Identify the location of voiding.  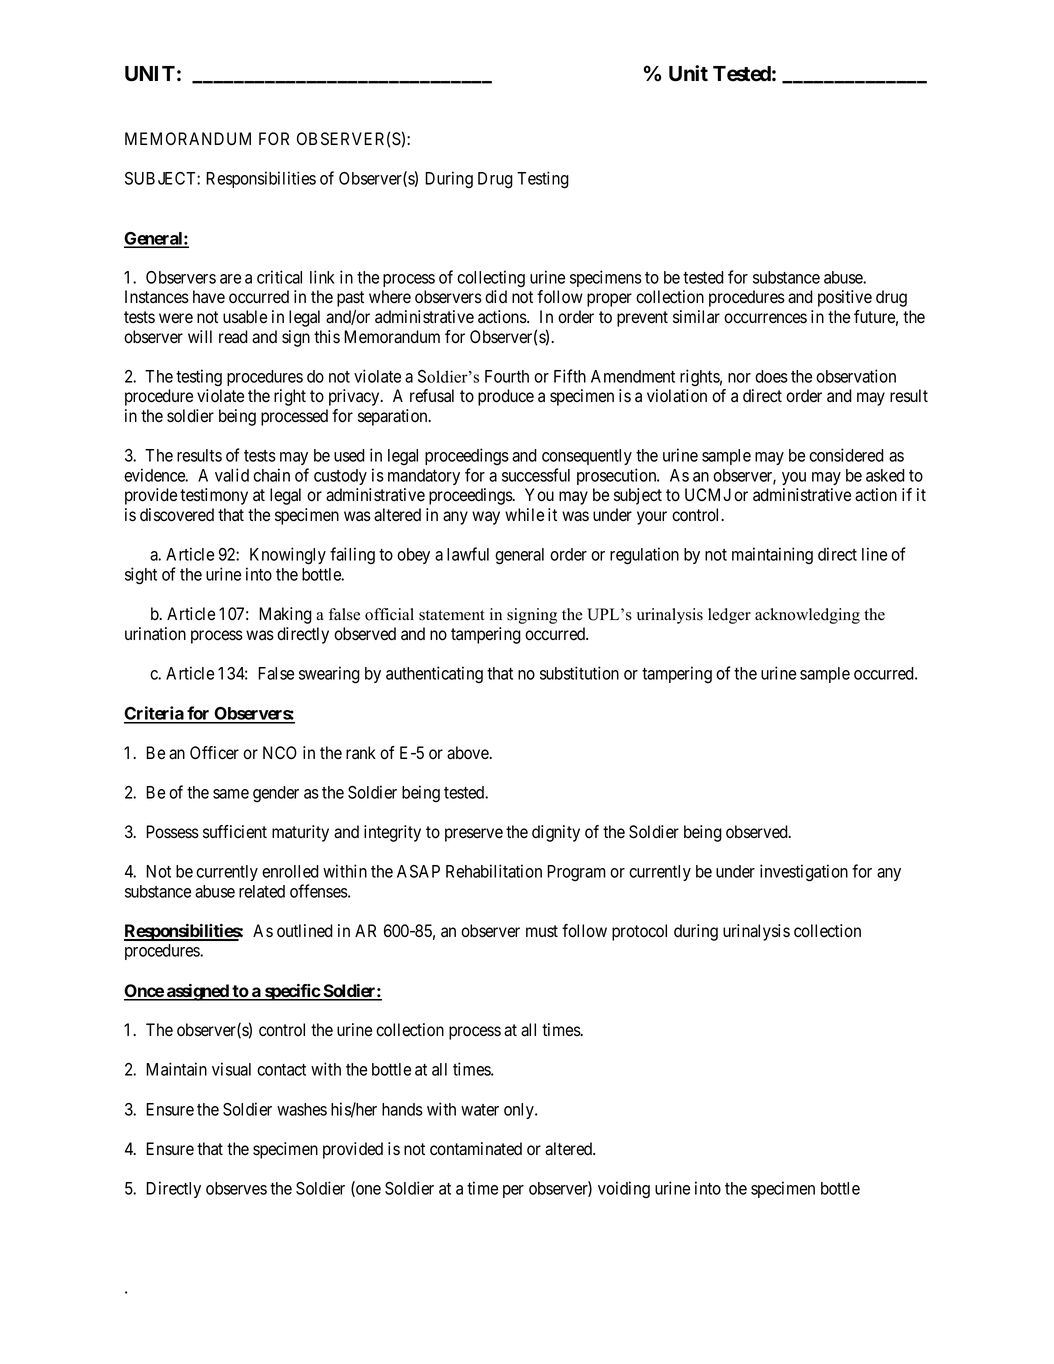
(624, 1189).
